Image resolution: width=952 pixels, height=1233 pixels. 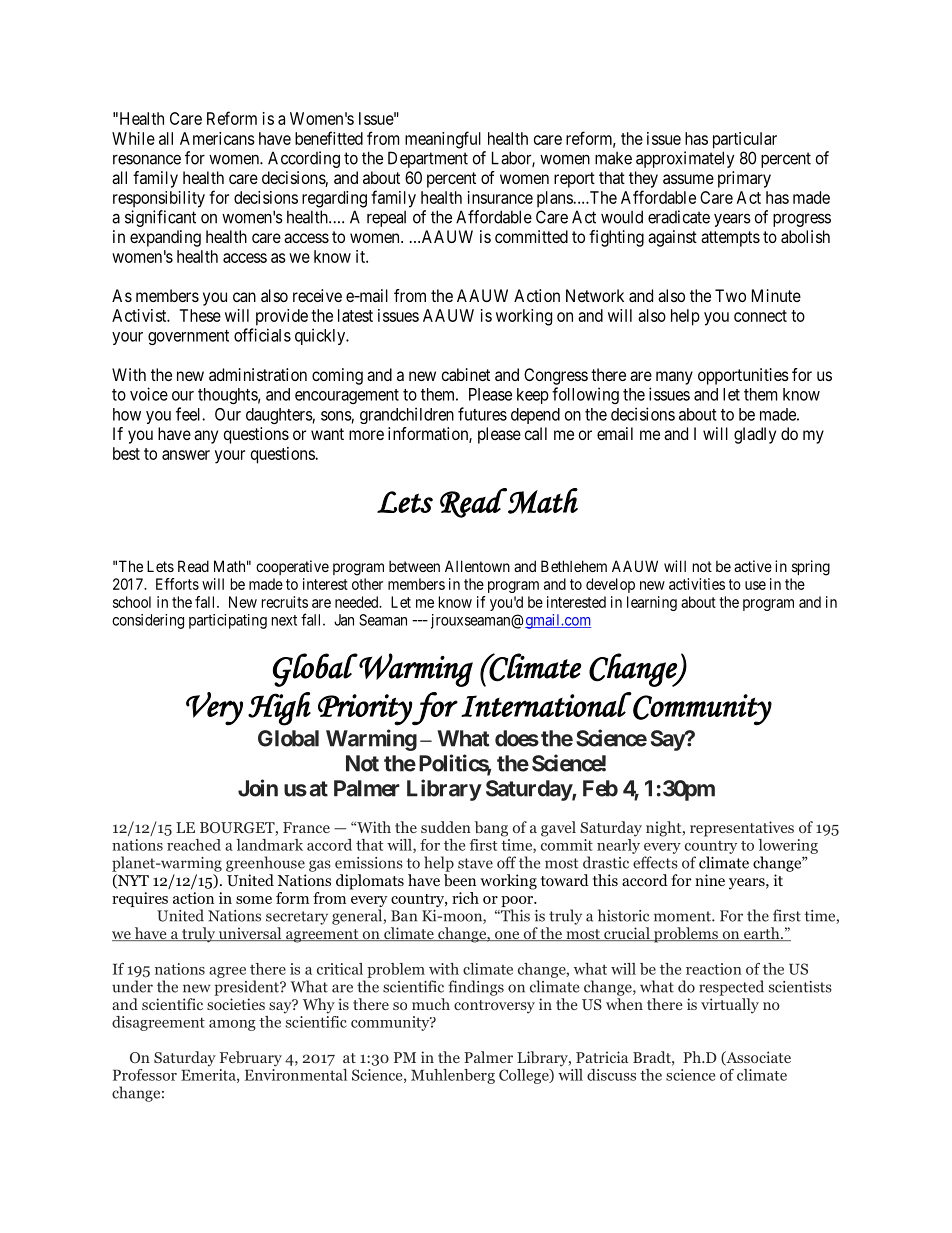 What do you see at coordinates (217, 138) in the page?
I see `Americans` at bounding box center [217, 138].
